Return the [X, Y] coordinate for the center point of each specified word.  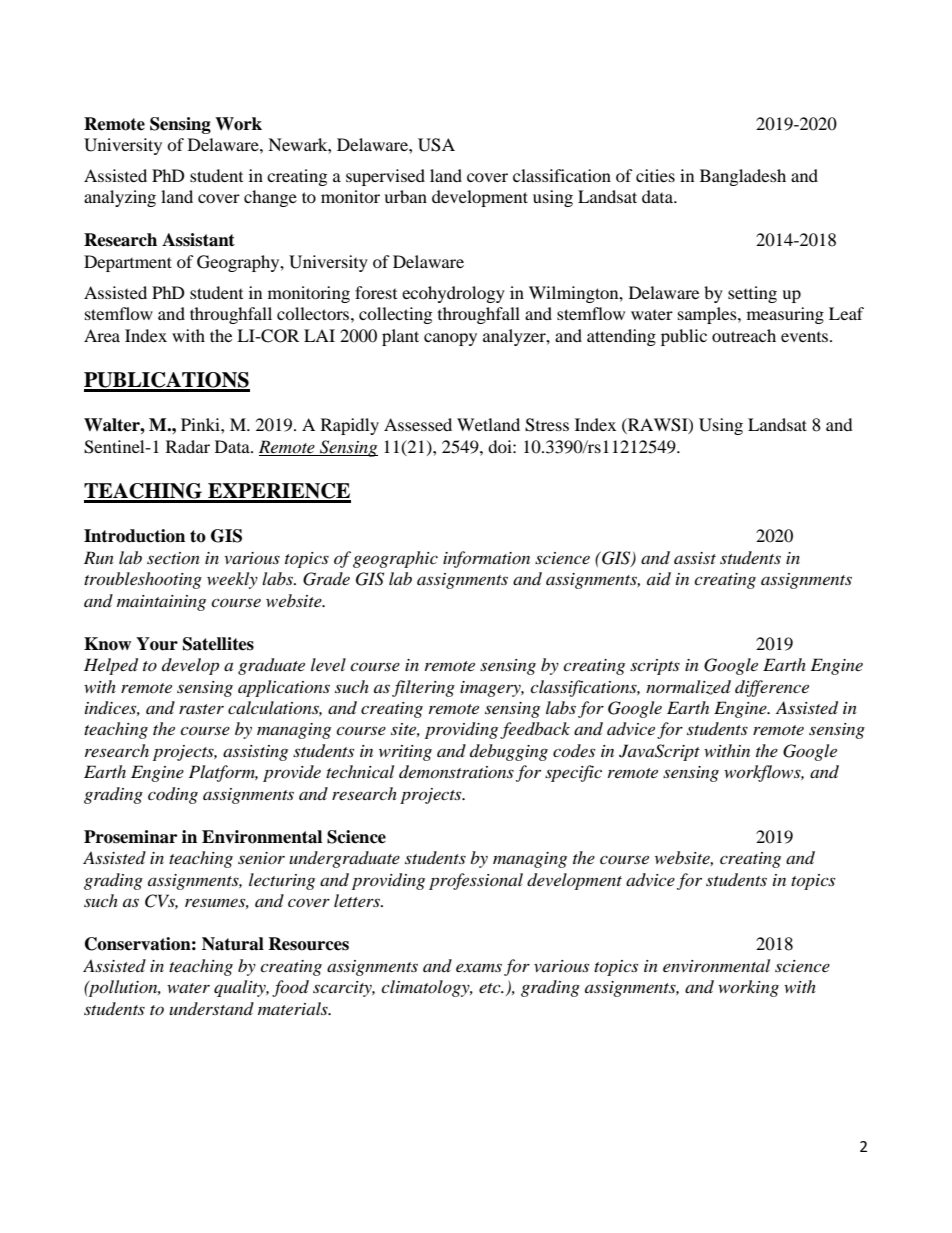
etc [491, 988]
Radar [188, 446]
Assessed [418, 424]
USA [436, 145]
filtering [423, 688]
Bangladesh [743, 177]
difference [772, 688]
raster [201, 709]
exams [479, 967]
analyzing [120, 198]
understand [211, 1008]
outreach [744, 335]
